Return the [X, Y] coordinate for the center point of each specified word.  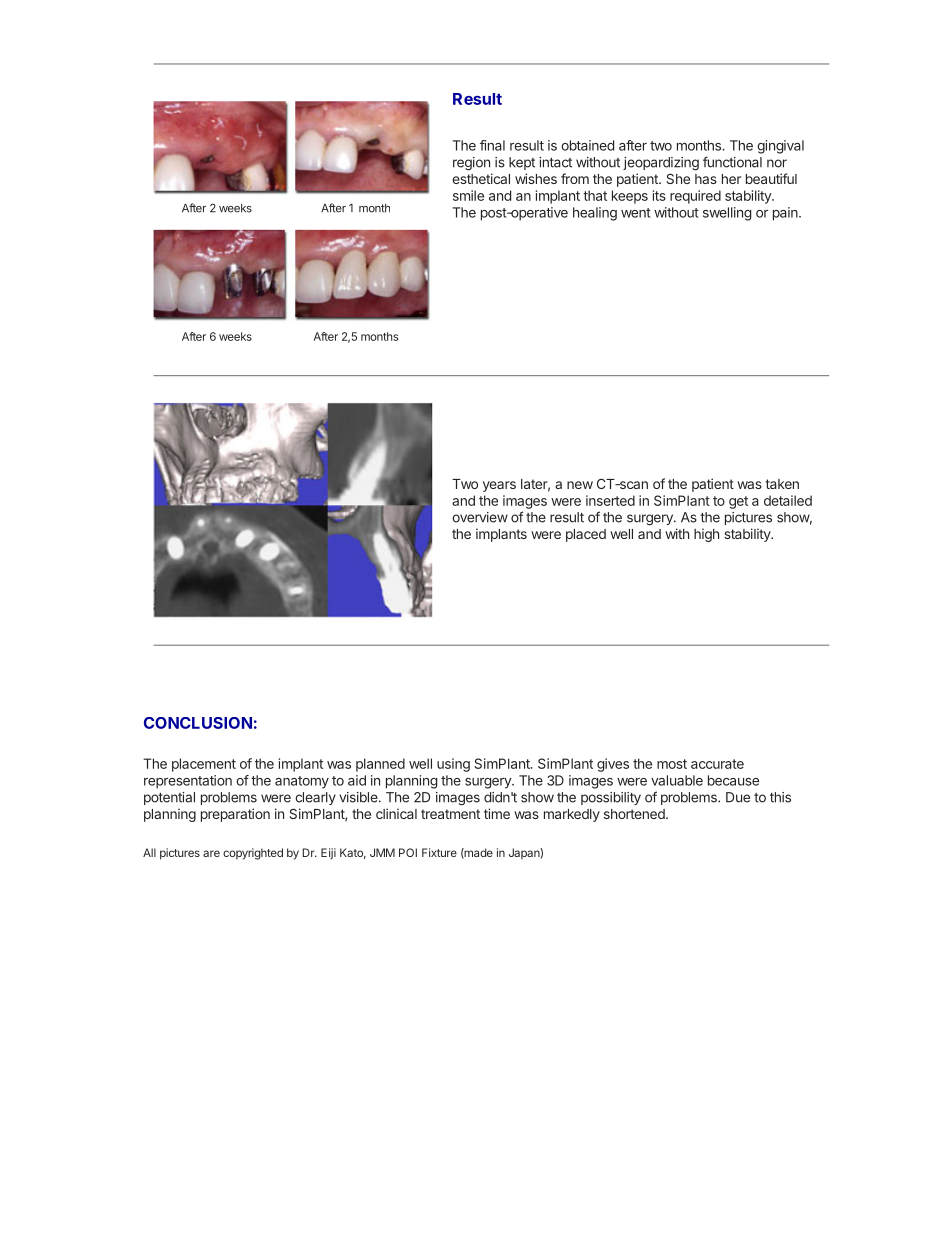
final [492, 145]
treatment [450, 814]
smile [468, 195]
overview [480, 517]
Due [738, 797]
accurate [717, 764]
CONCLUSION [198, 723]
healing [595, 214]
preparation [235, 815]
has [706, 179]
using [453, 765]
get [738, 502]
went [636, 213]
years [499, 486]
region [471, 164]
